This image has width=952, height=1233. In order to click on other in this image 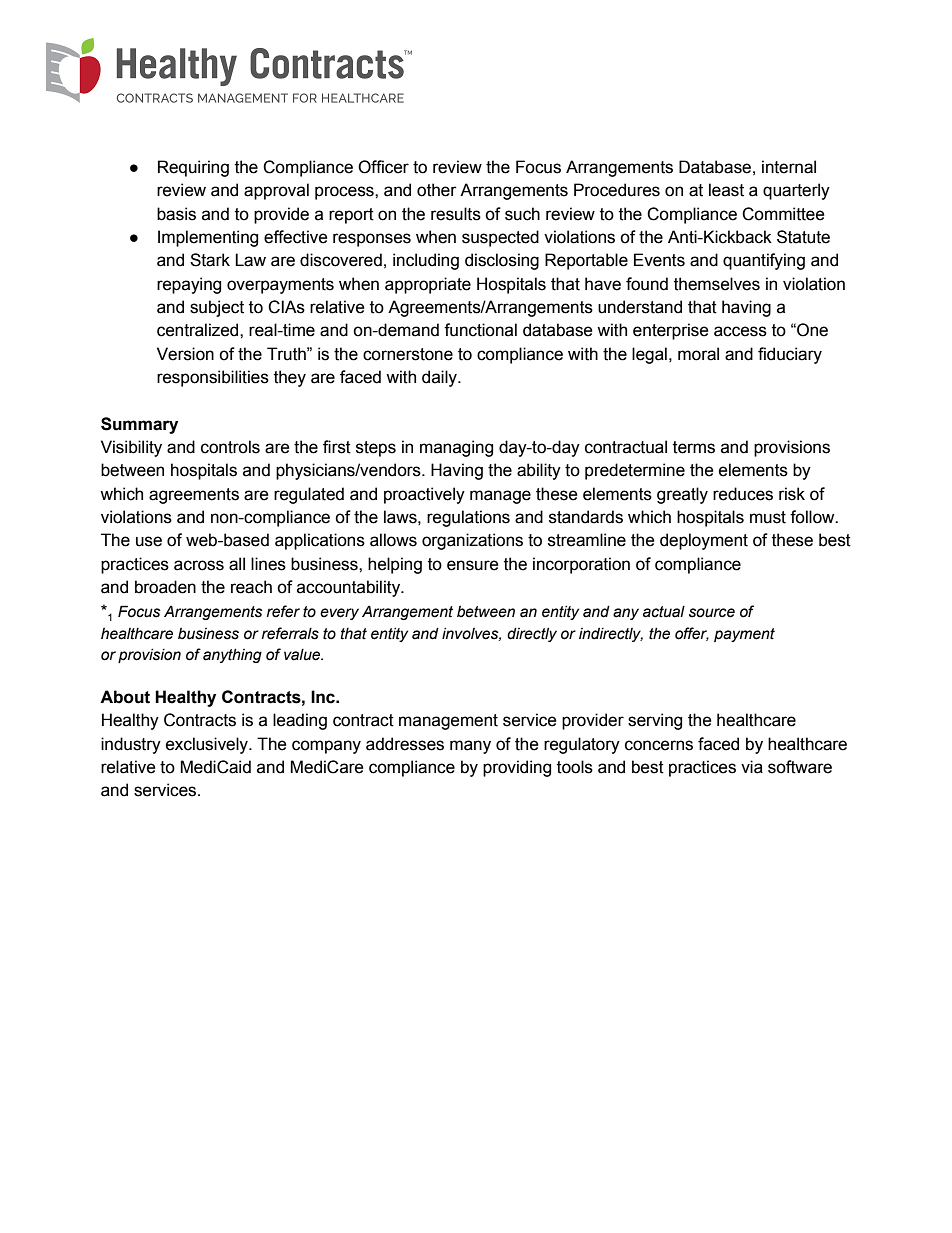, I will do `click(437, 190)`.
